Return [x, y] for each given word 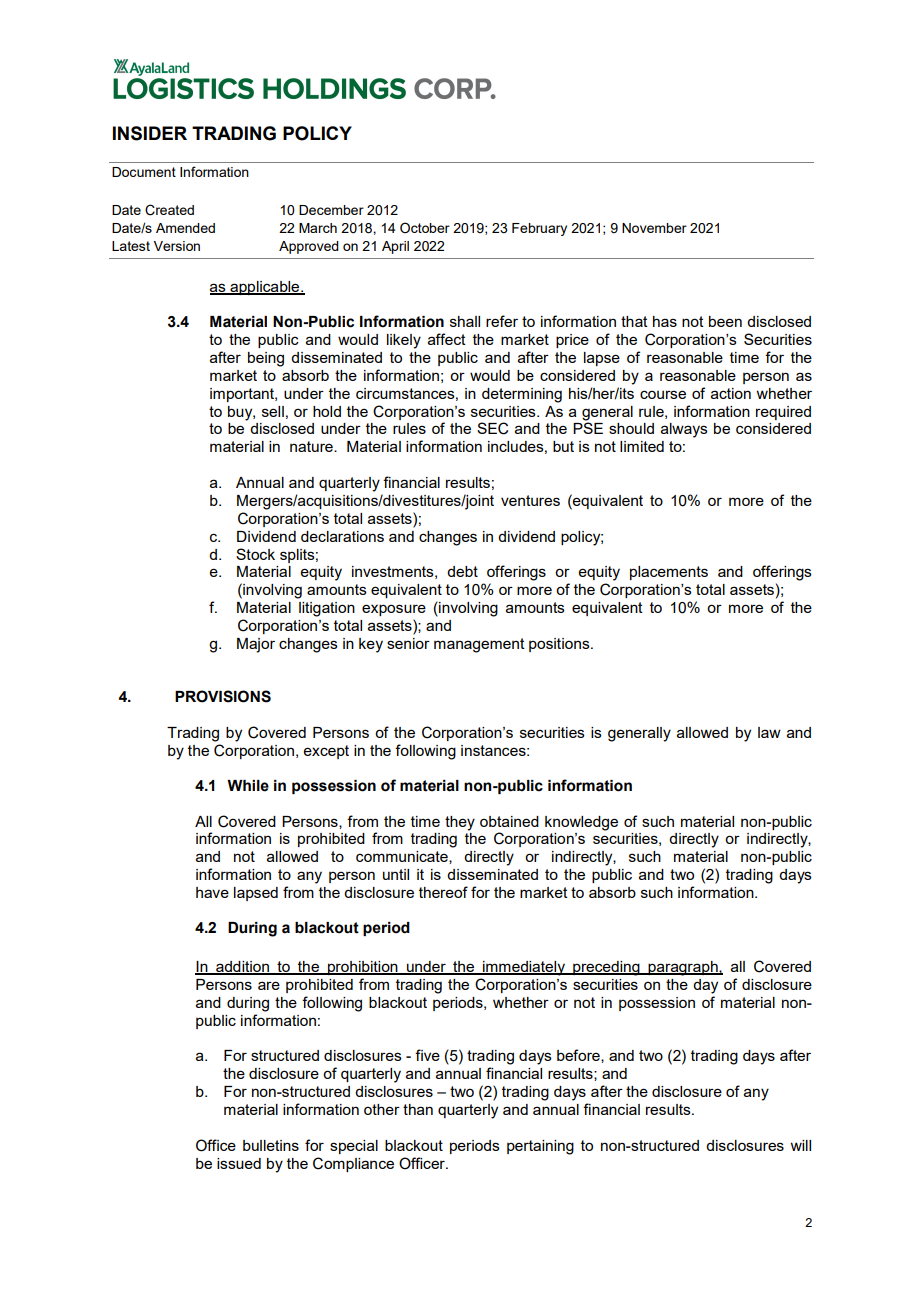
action [731, 393]
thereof [443, 892]
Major [256, 645]
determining [522, 395]
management [479, 645]
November [654, 228]
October [425, 228]
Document [144, 172]
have [212, 892]
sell [273, 411]
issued [239, 1163]
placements [669, 573]
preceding [606, 968]
